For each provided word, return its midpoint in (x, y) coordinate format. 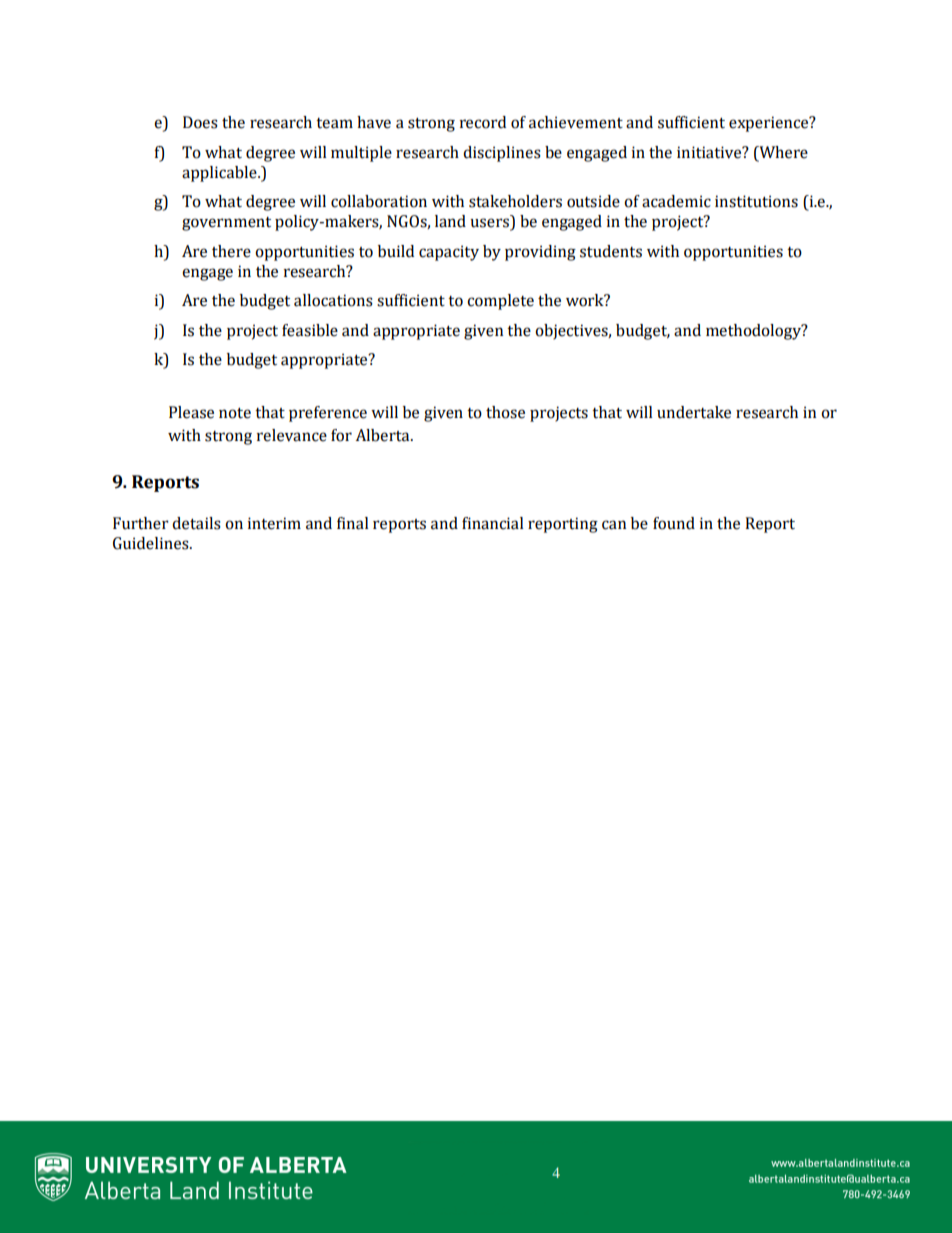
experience (770, 124)
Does (200, 122)
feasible (310, 330)
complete (500, 302)
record (483, 122)
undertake (694, 412)
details (196, 523)
